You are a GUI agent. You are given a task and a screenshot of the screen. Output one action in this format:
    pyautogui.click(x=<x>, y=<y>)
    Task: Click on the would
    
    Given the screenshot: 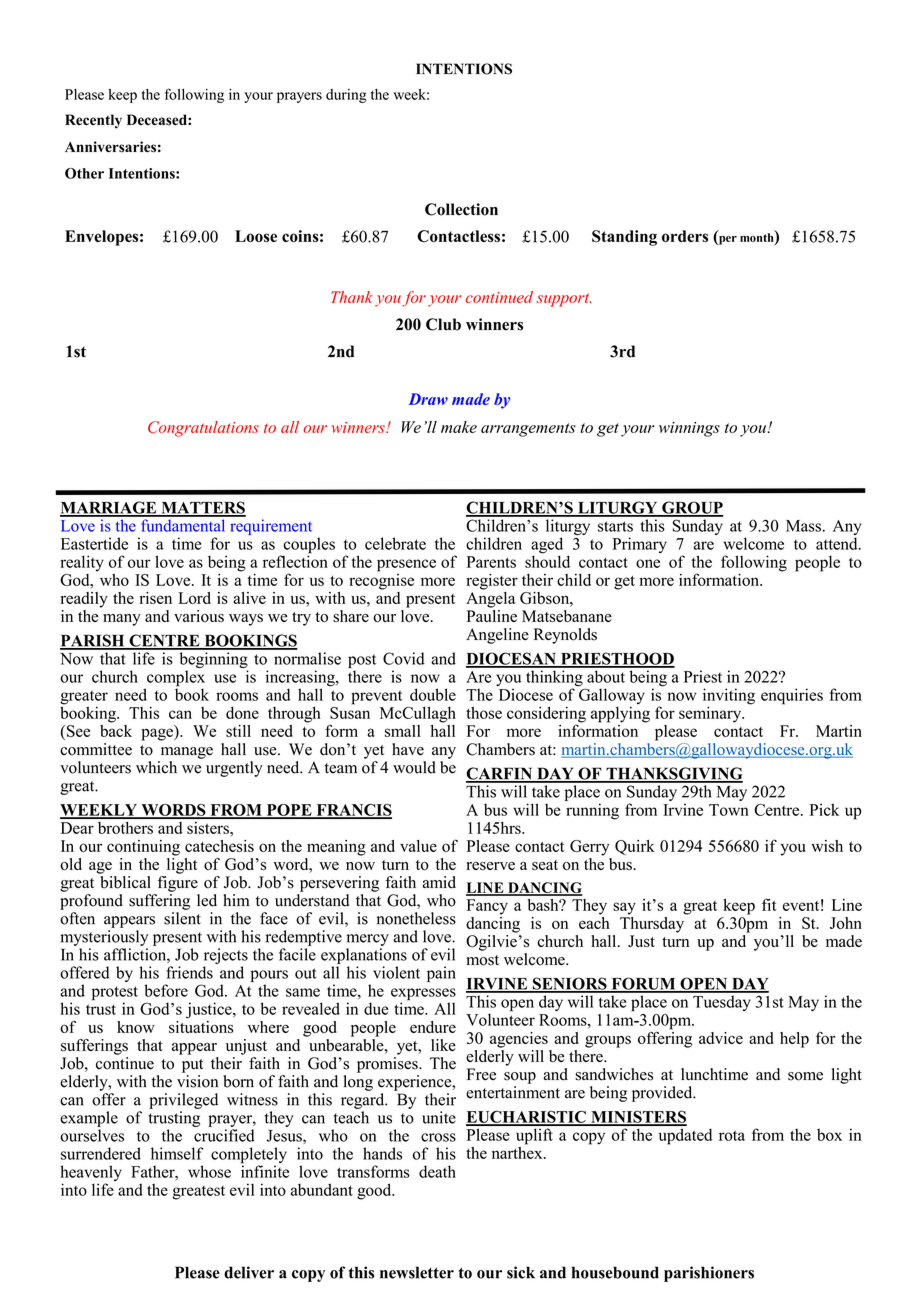 What is the action you would take?
    pyautogui.click(x=414, y=767)
